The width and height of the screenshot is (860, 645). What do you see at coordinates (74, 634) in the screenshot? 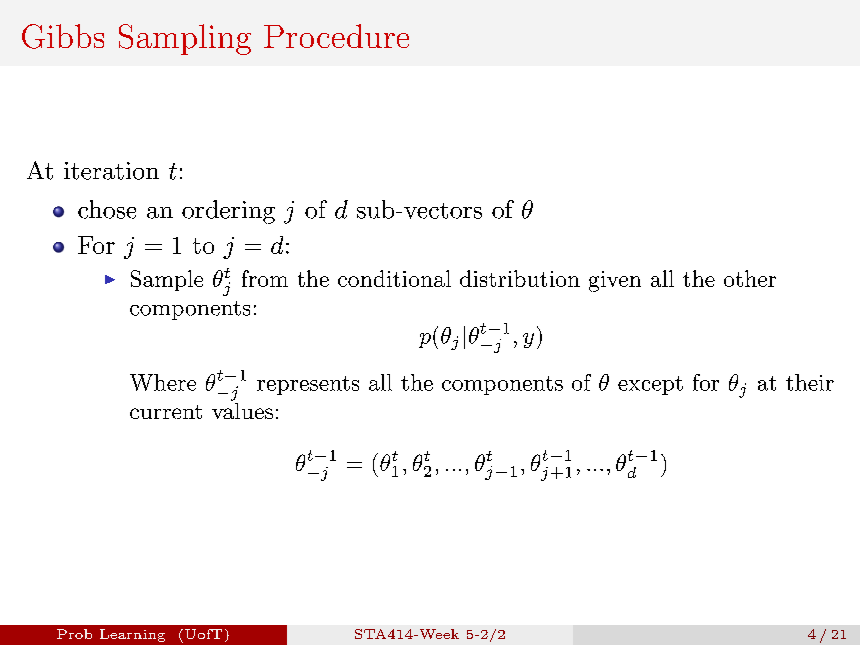
I see `Prob` at bounding box center [74, 634].
